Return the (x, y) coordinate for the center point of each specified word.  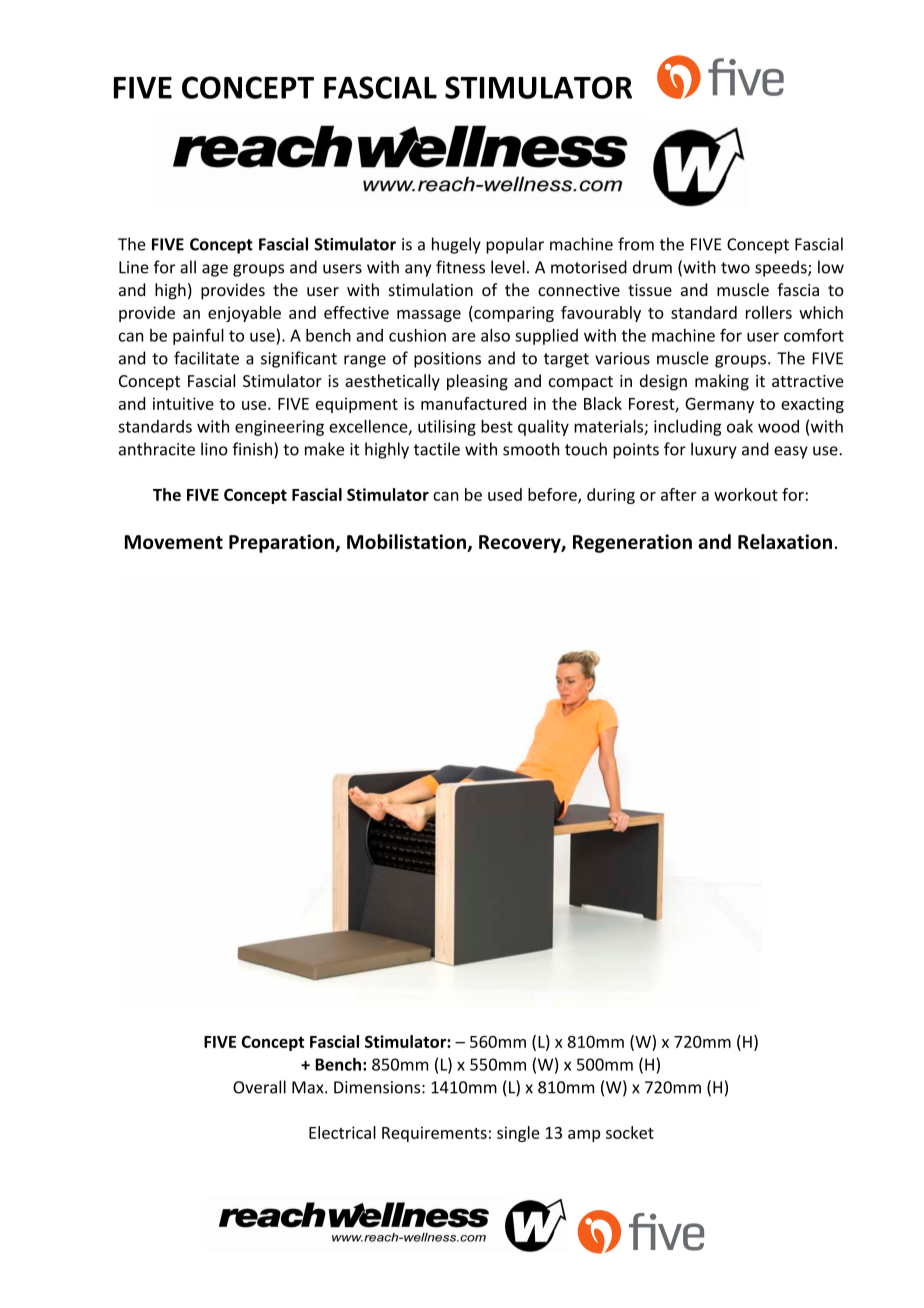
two (735, 268)
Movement (174, 542)
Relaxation (785, 541)
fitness (460, 267)
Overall (259, 1087)
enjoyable (244, 314)
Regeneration (632, 543)
